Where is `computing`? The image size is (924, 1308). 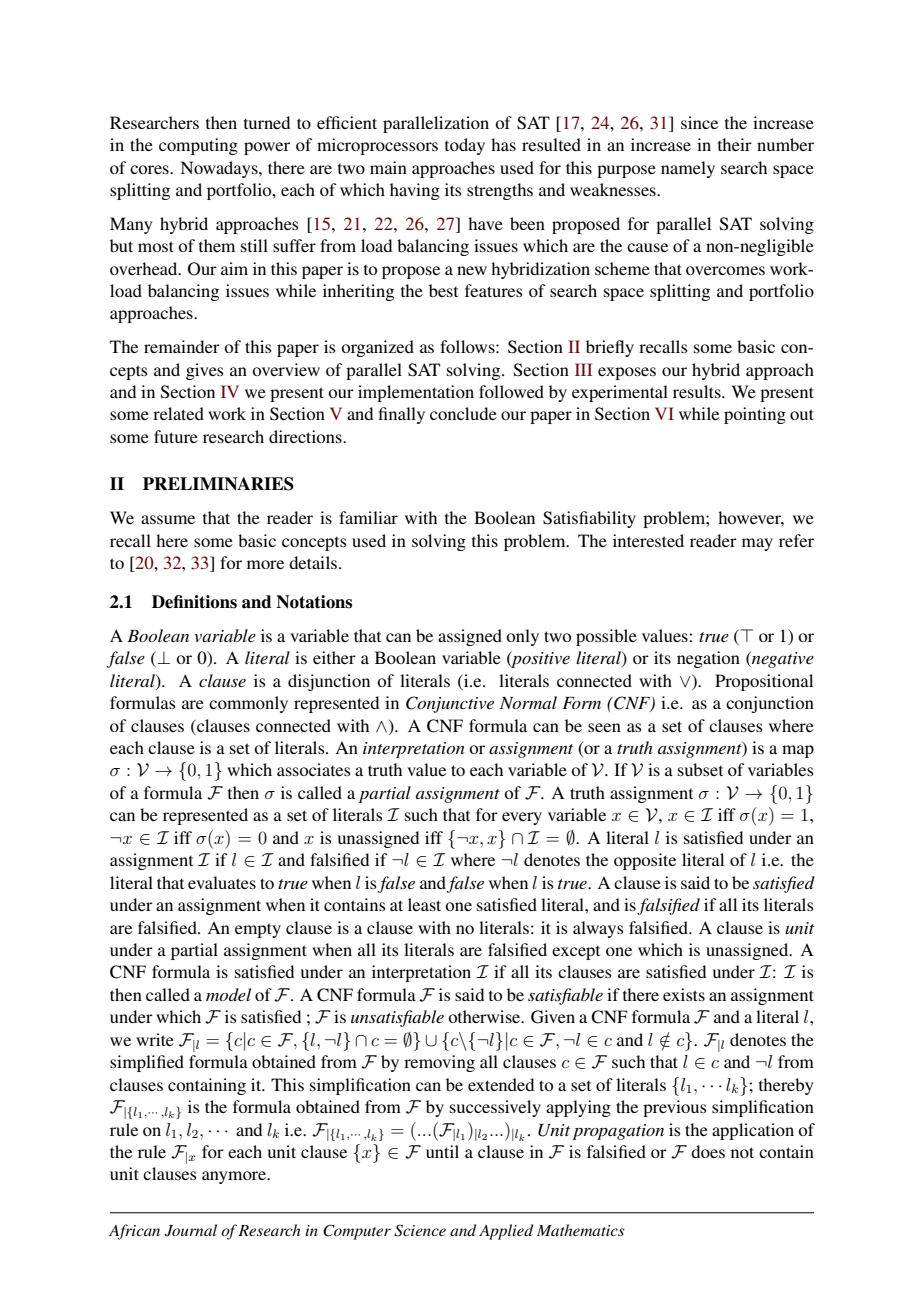 computing is located at coordinates (198, 146).
